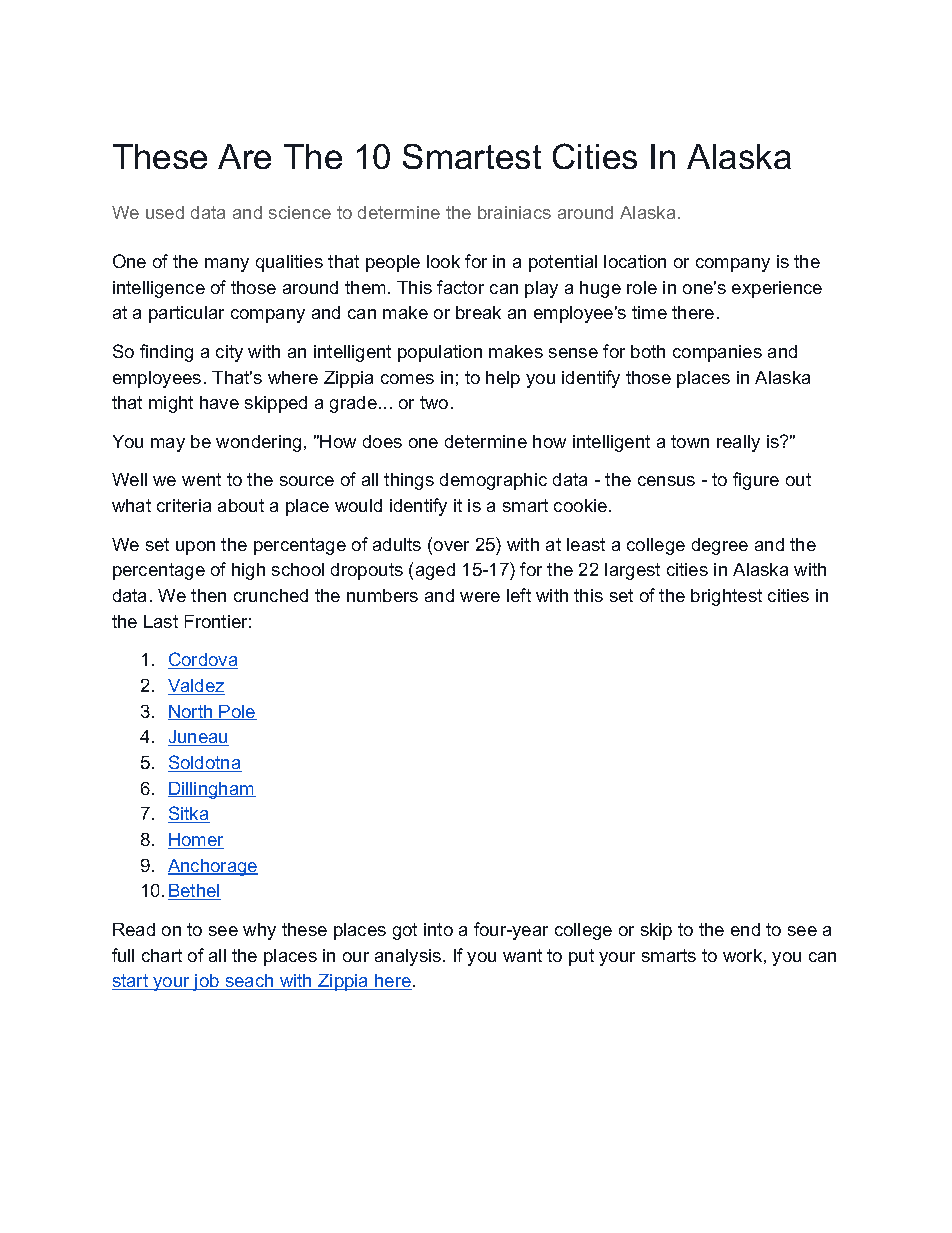  I want to click on particular, so click(186, 314).
